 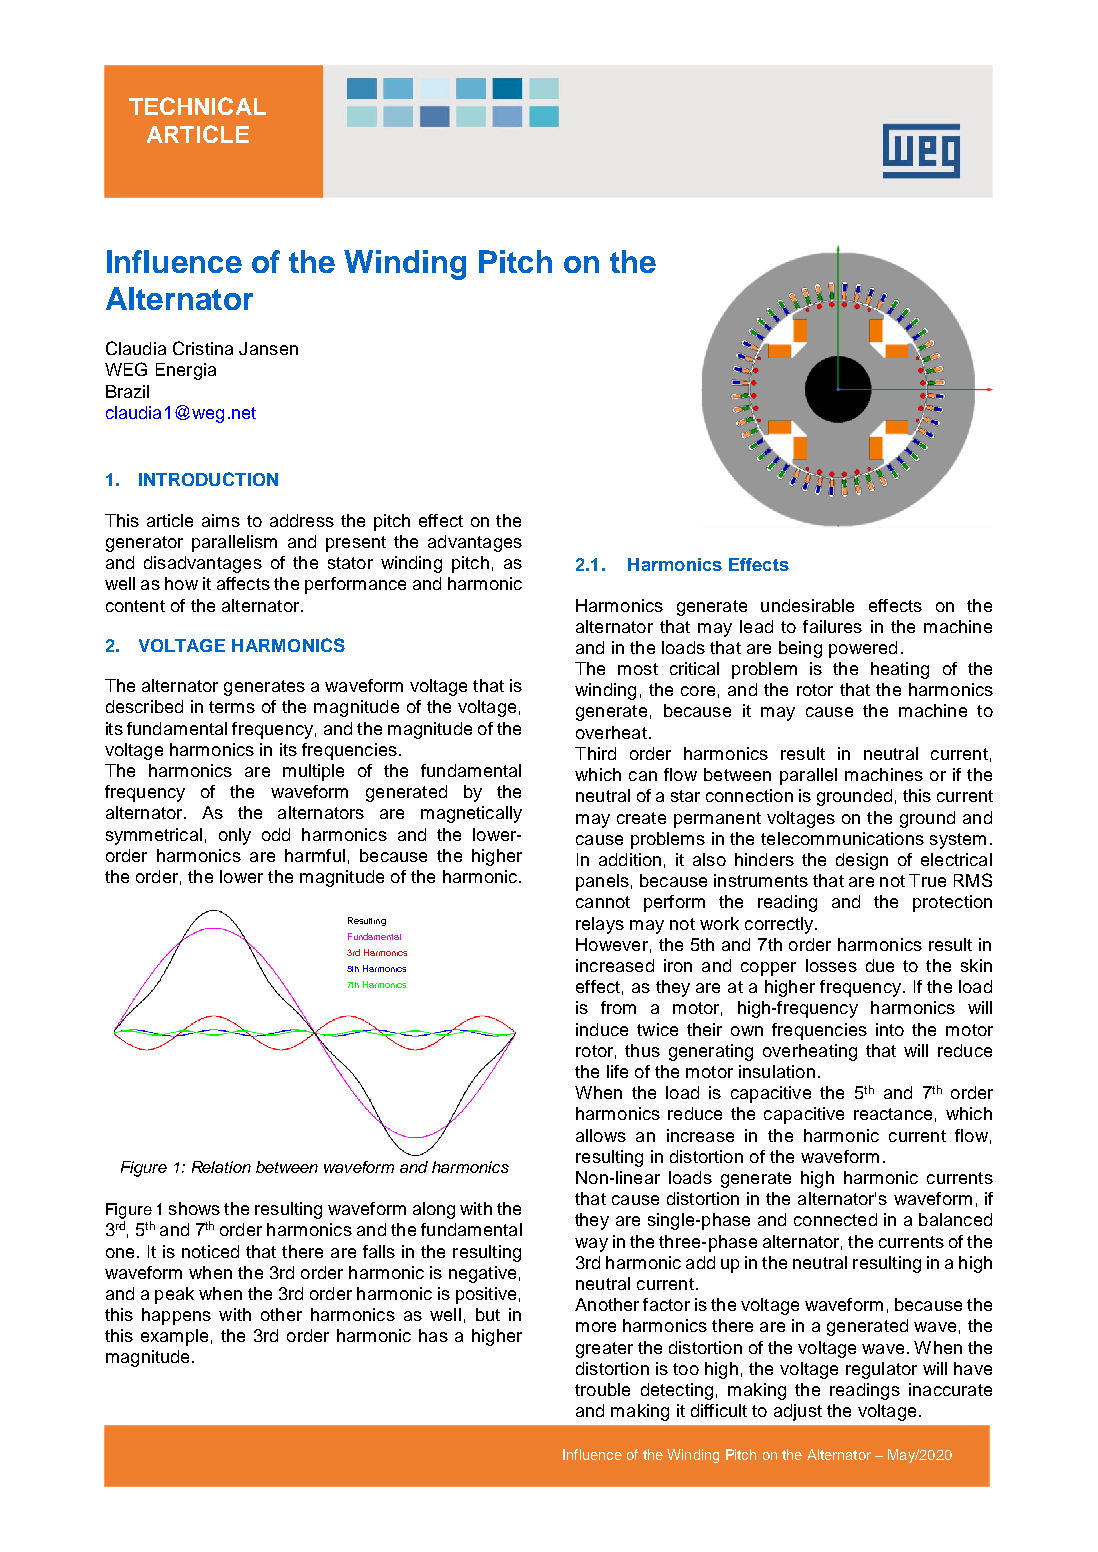 What do you see at coordinates (842, 838) in the document?
I see `telecommunications` at bounding box center [842, 838].
